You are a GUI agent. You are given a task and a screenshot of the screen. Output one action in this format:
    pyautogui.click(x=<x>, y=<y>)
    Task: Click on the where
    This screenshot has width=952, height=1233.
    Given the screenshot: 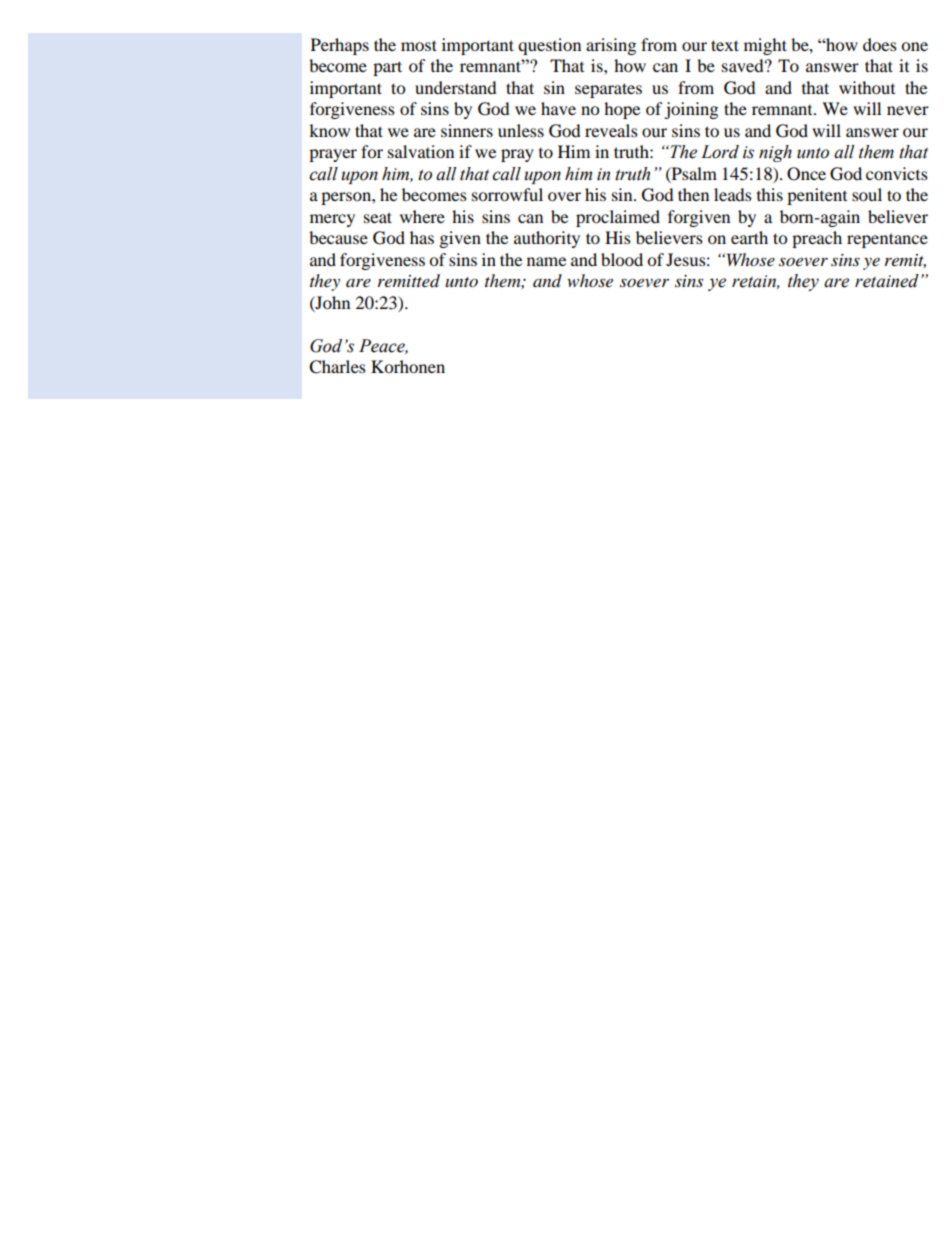 What is the action you would take?
    pyautogui.click(x=422, y=216)
